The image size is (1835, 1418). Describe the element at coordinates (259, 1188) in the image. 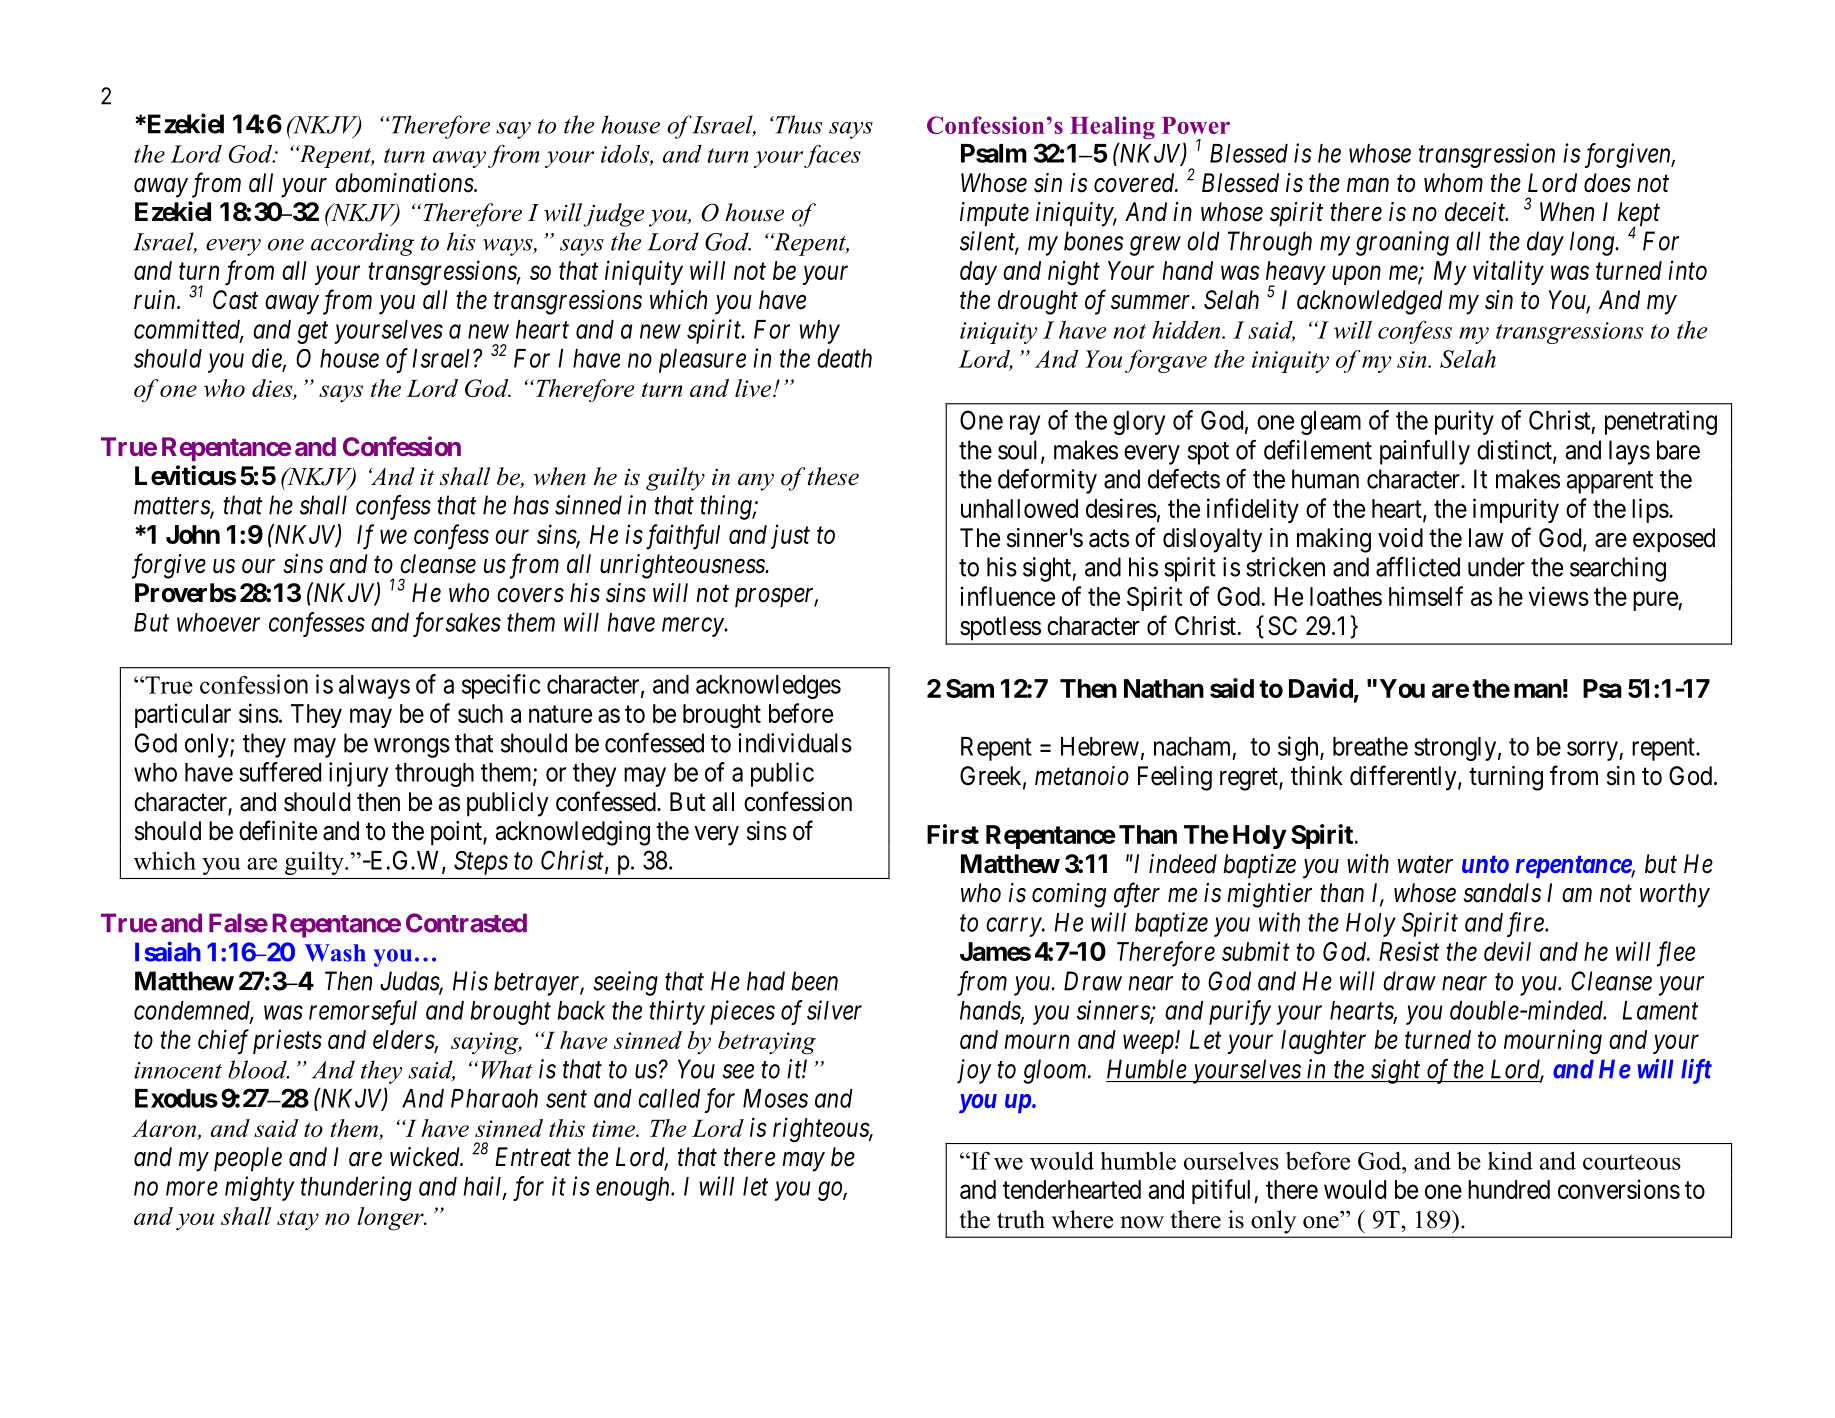

I see `mighty` at that location.
